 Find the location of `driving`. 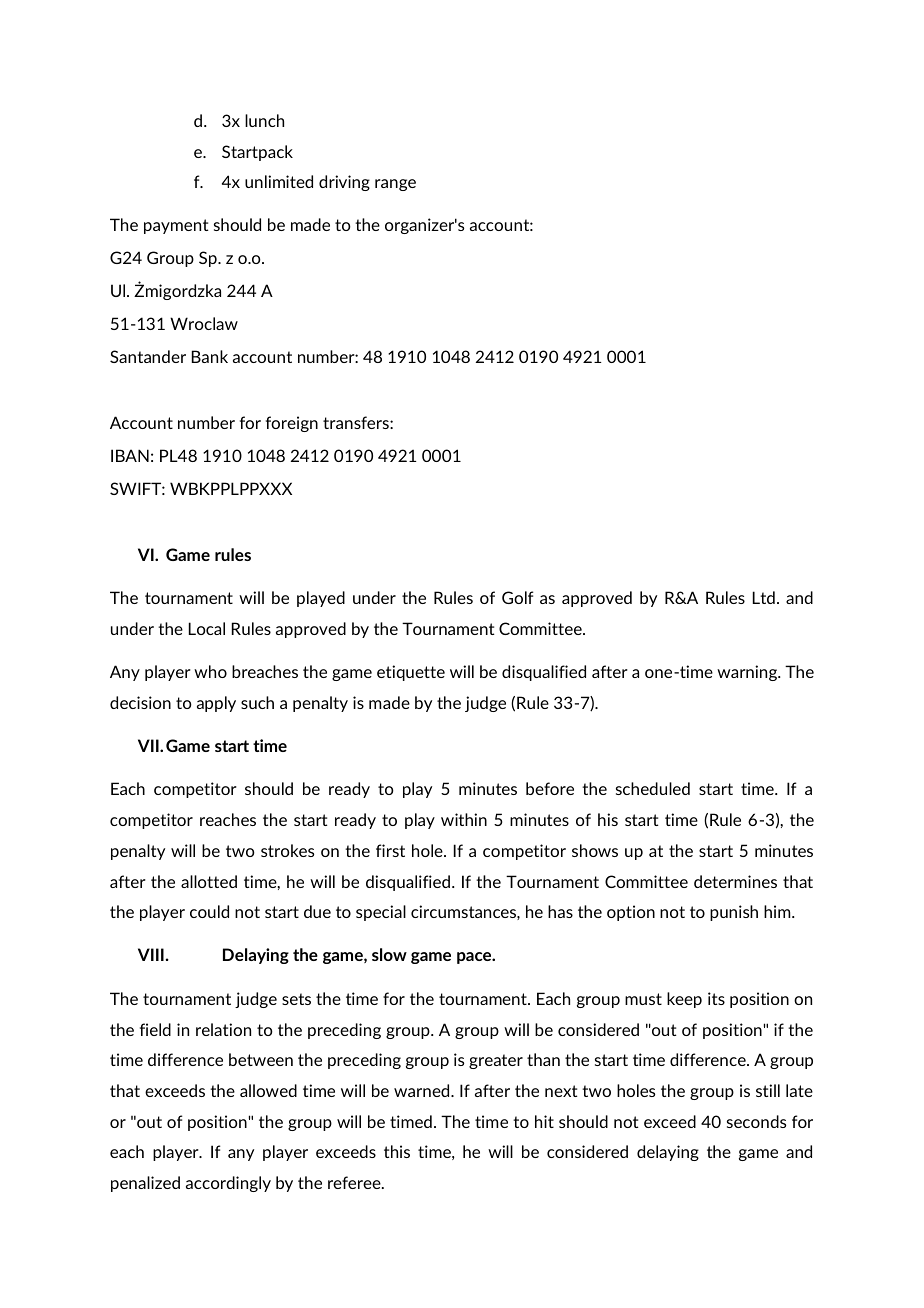

driving is located at coordinates (344, 183).
